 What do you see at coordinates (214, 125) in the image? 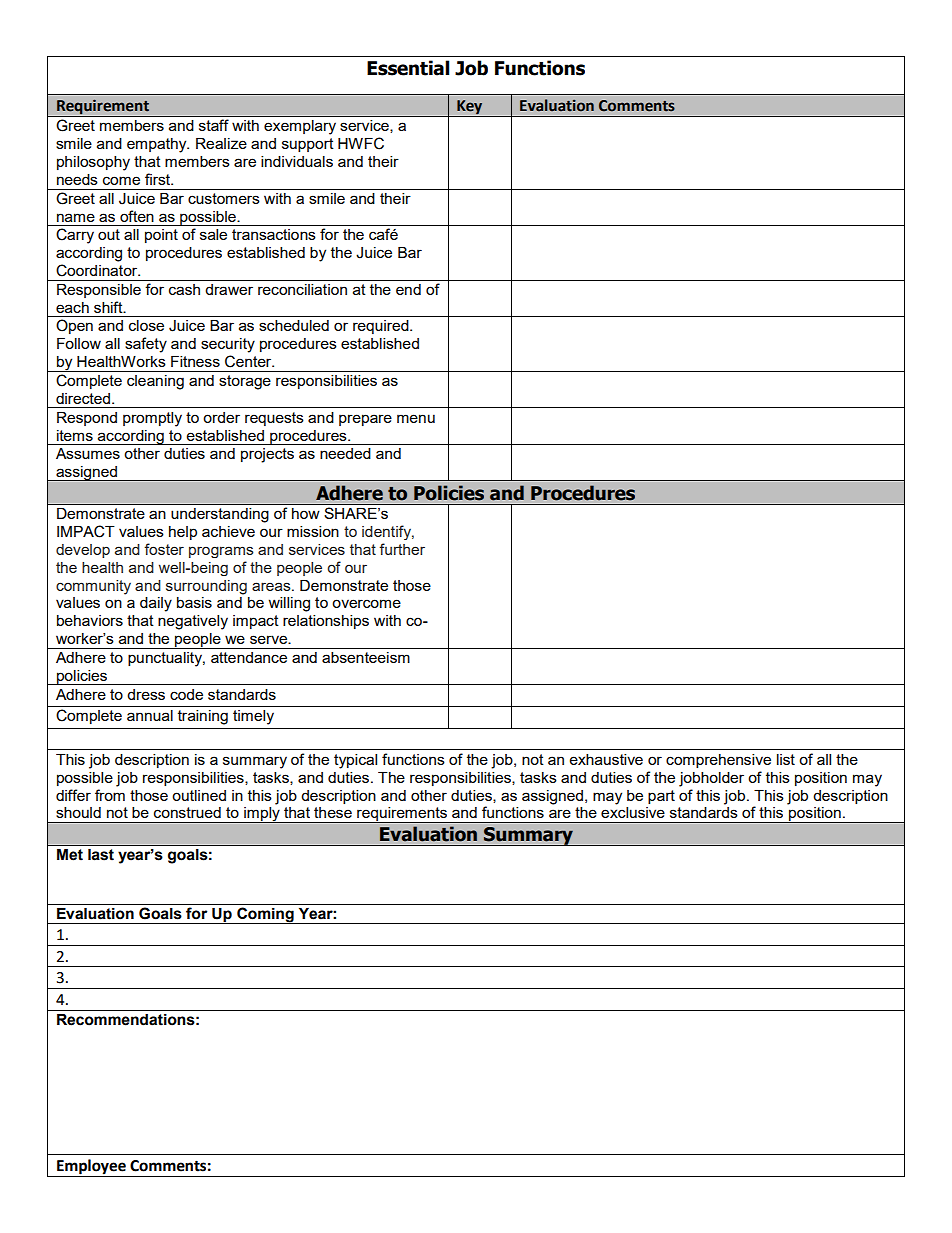
I see `staff` at bounding box center [214, 125].
